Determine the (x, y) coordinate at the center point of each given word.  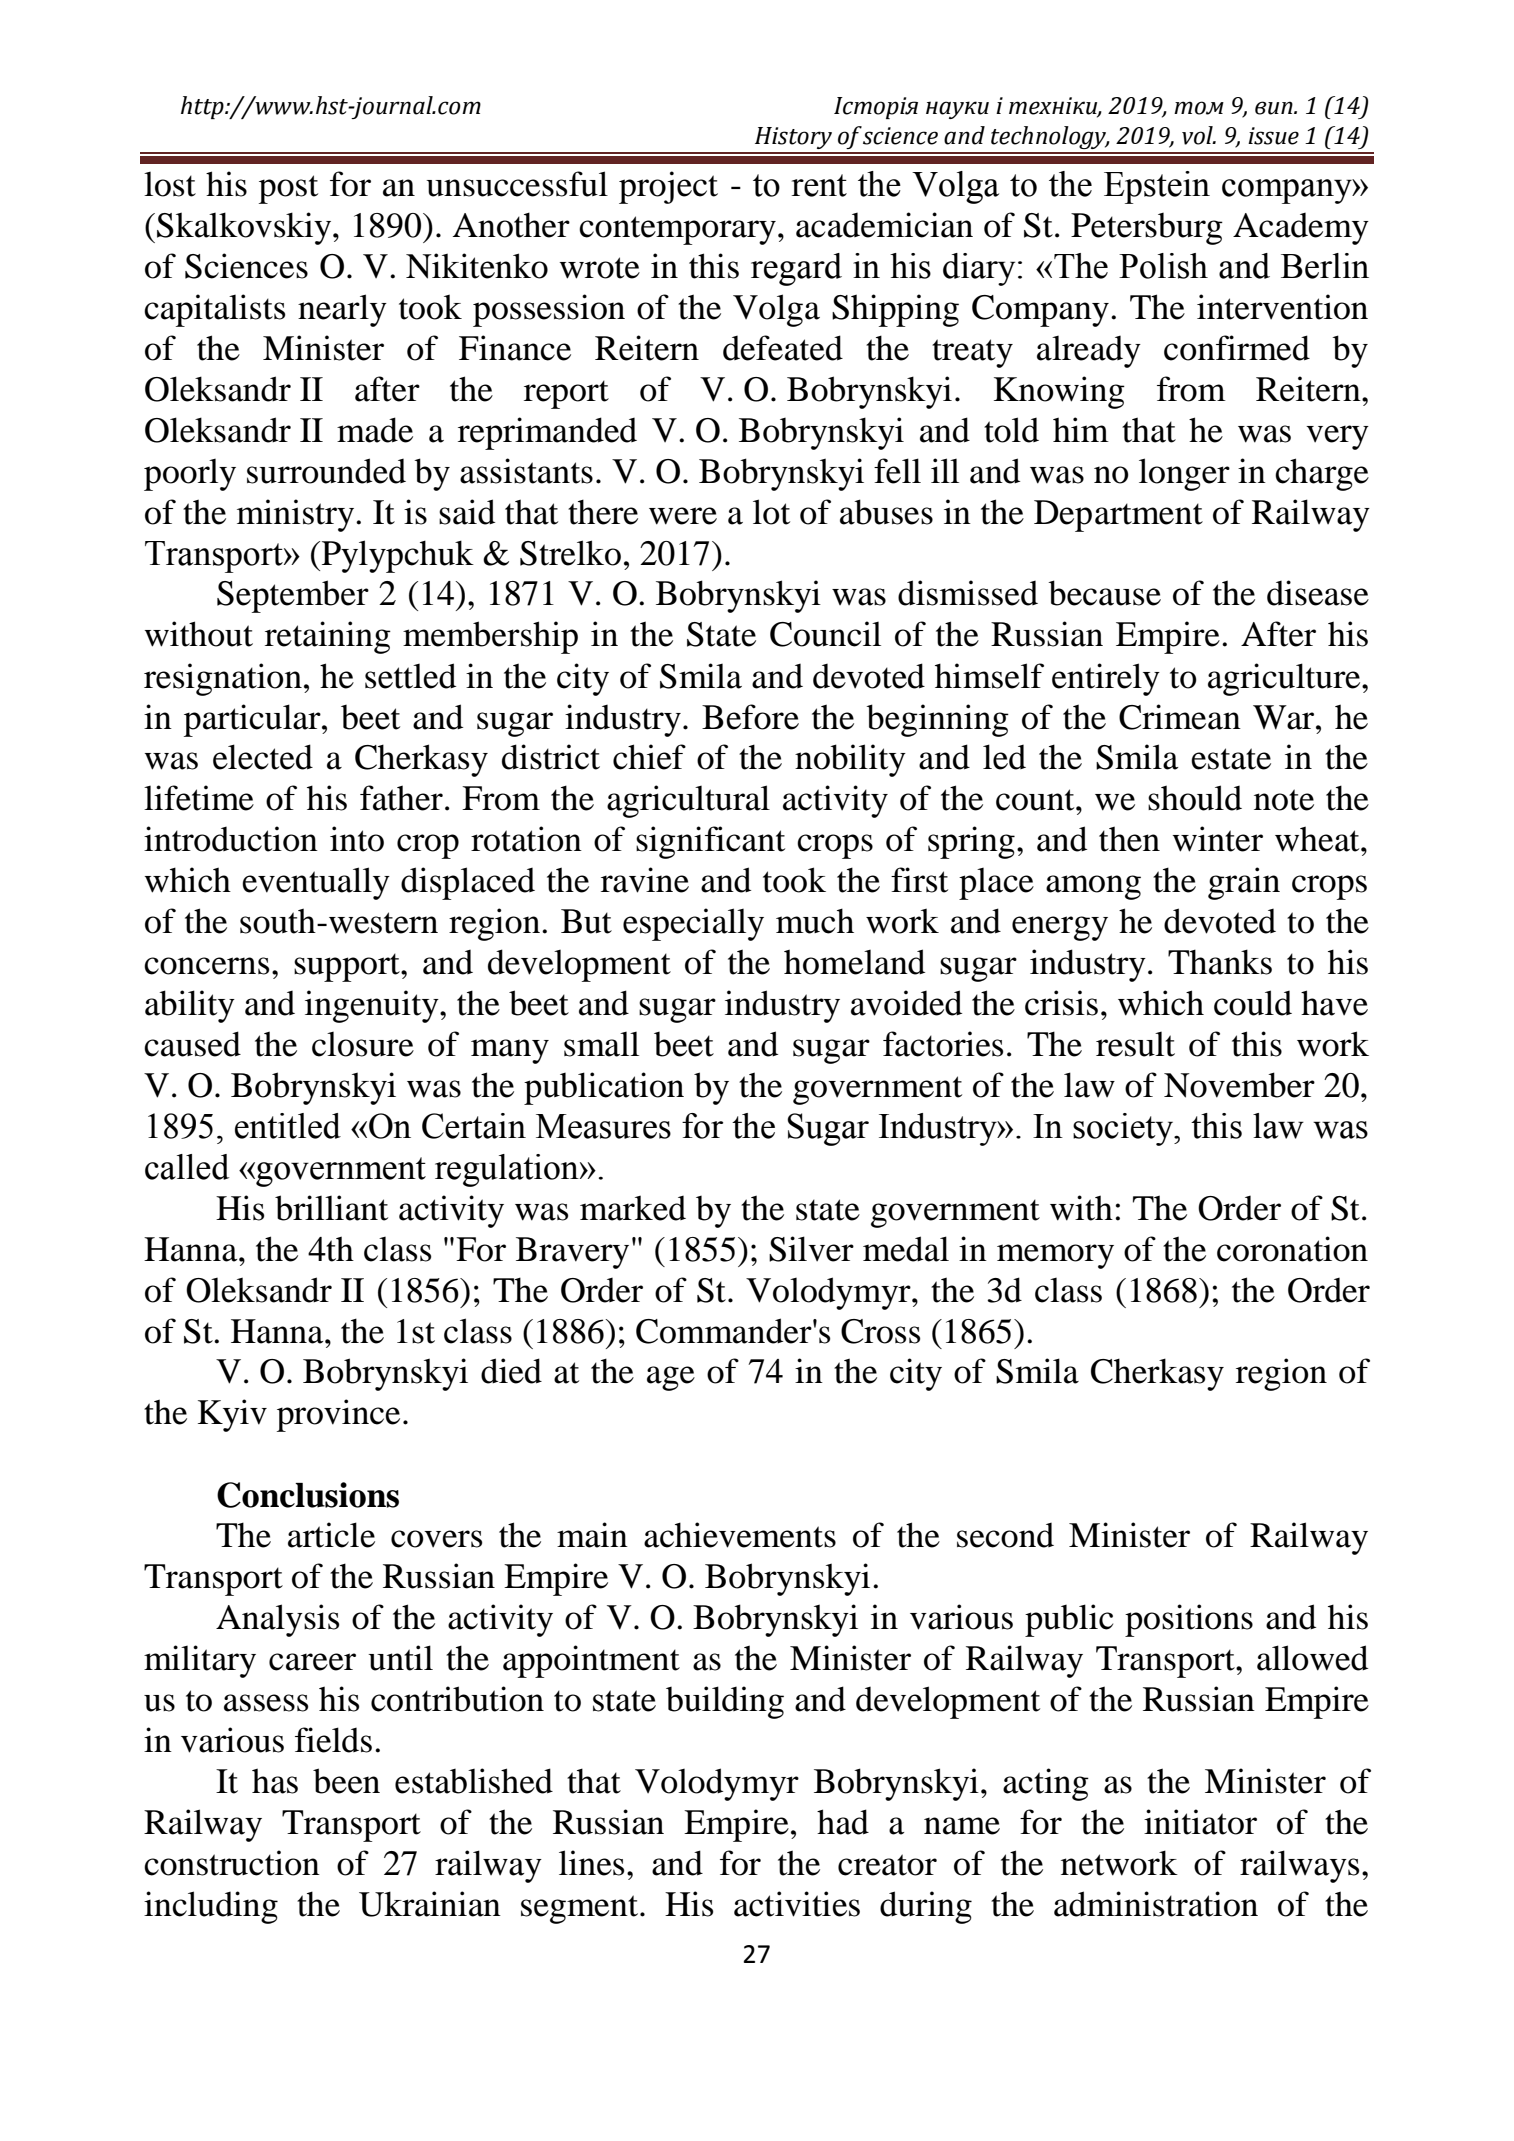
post (288, 189)
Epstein (1157, 187)
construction (232, 1863)
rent (819, 185)
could (1253, 1003)
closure (363, 1044)
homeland (854, 962)
